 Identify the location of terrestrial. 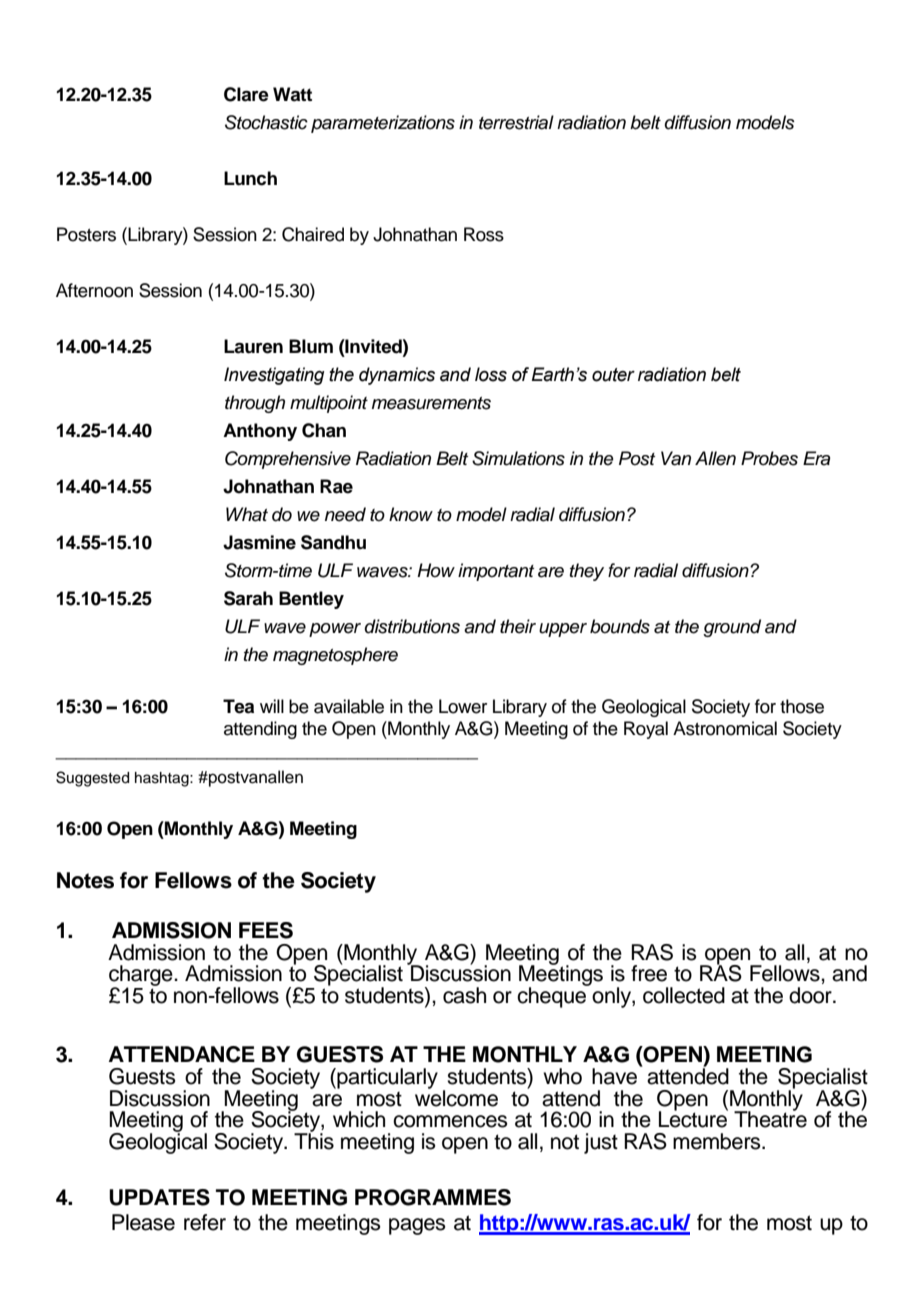
(516, 122).
